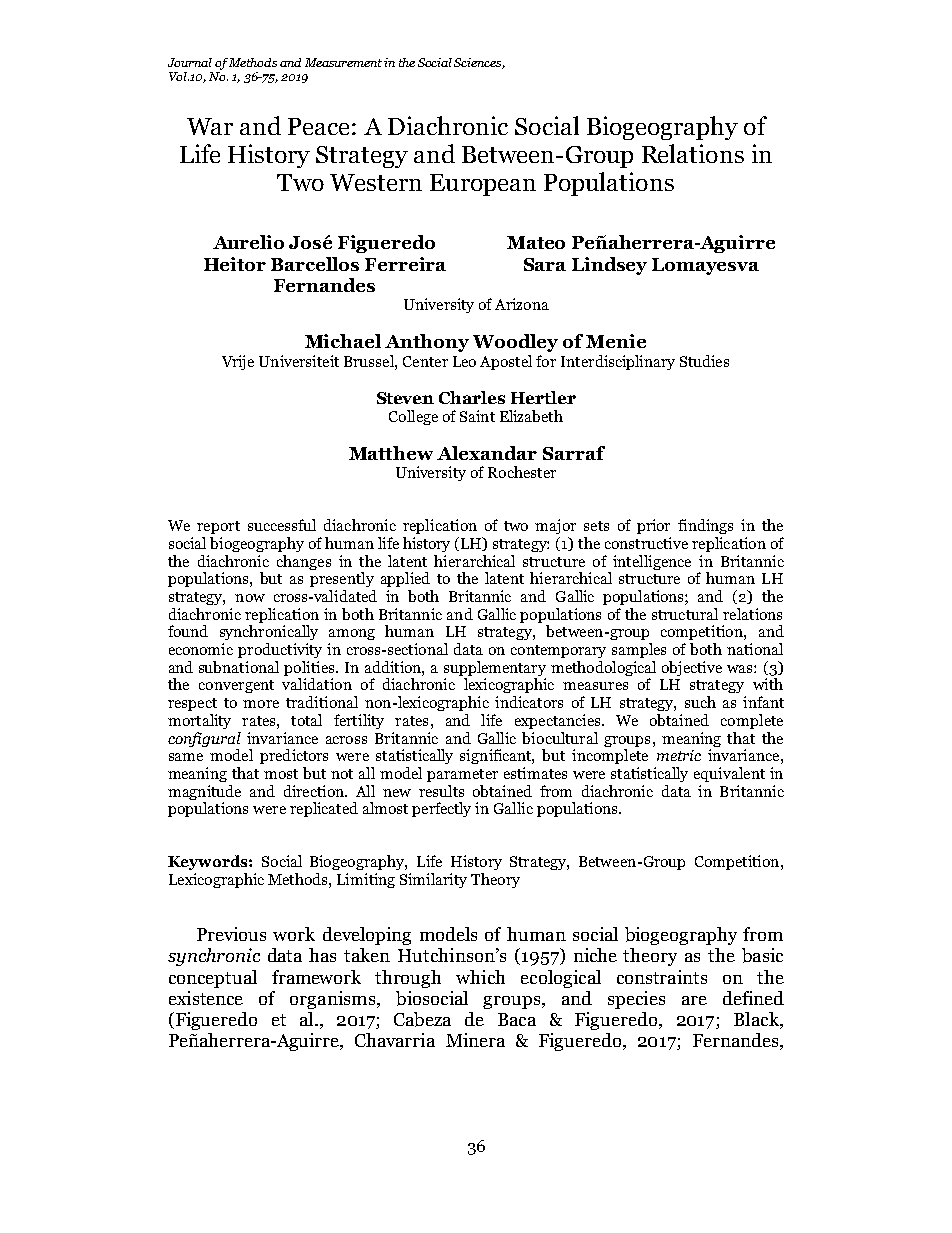  Describe the element at coordinates (210, 126) in the screenshot. I see `War` at that location.
